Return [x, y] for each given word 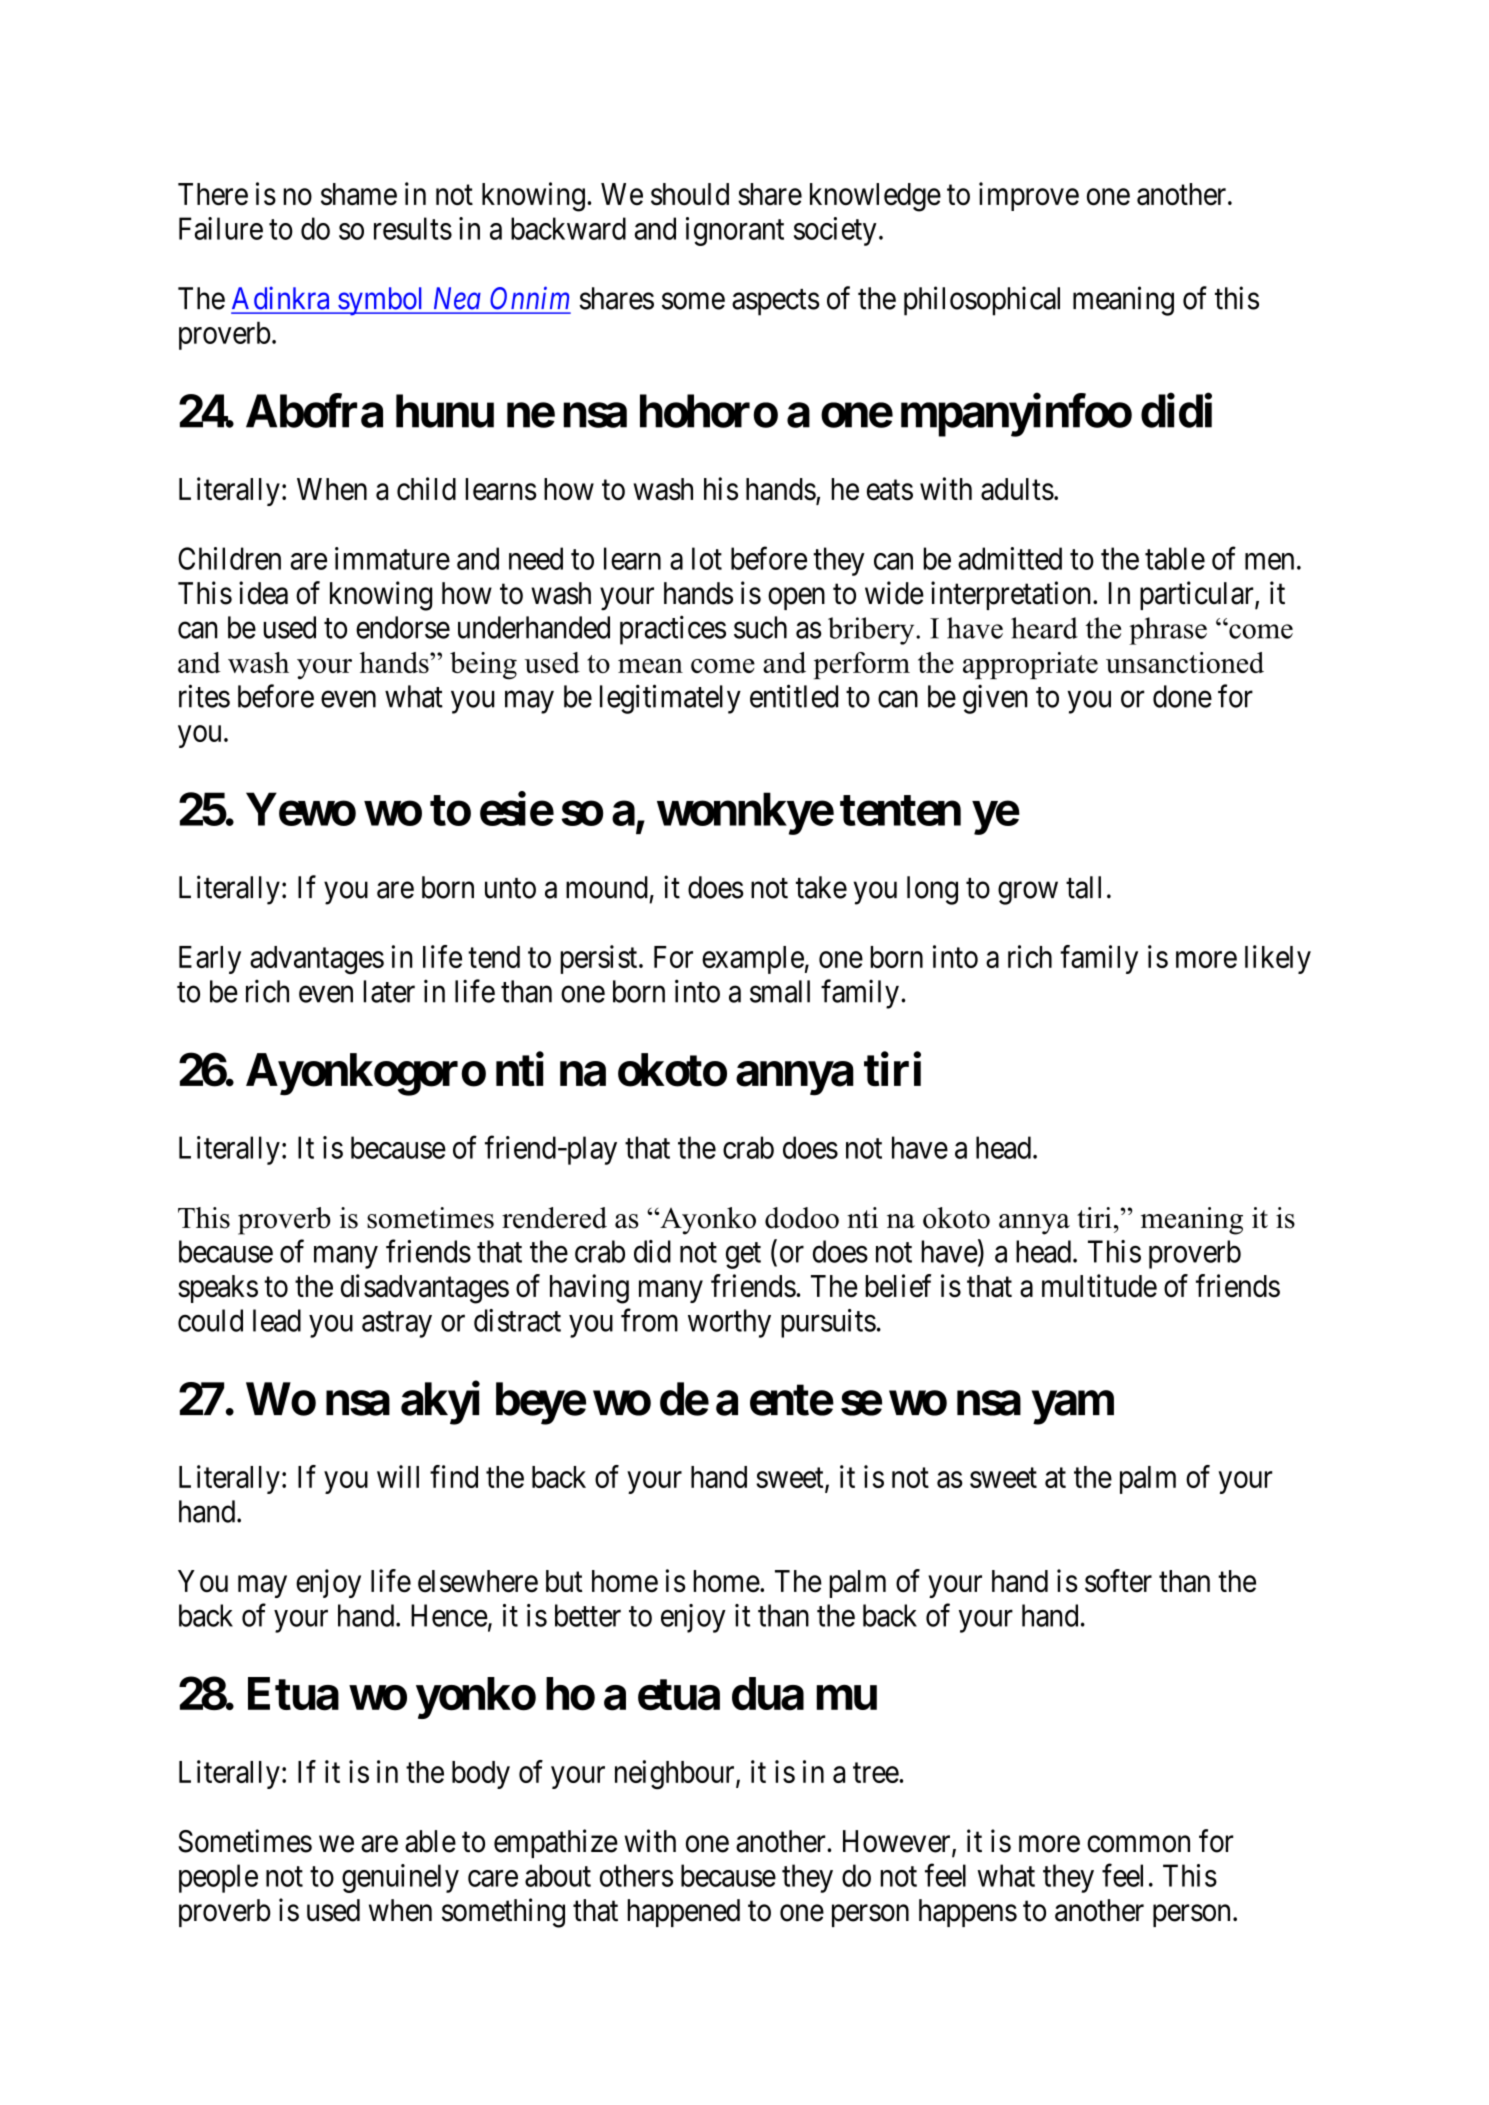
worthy [729, 1323]
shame [359, 194]
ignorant [735, 231]
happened [683, 1913]
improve [1029, 196]
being [483, 666]
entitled [794, 696]
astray [397, 1325]
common [1138, 1844]
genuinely [400, 1878]
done [1182, 696]
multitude [1099, 1286]
